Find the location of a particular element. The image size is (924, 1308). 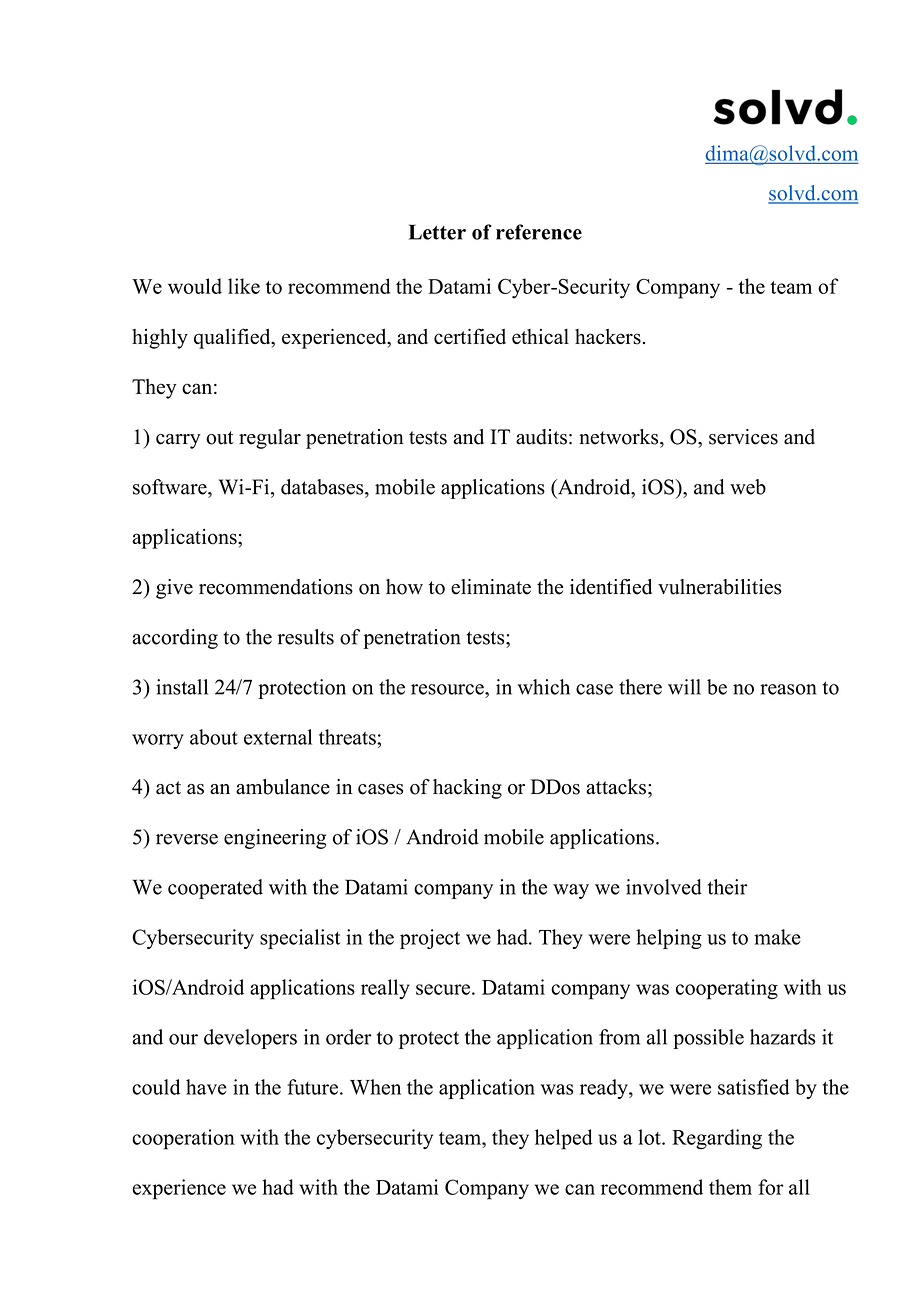

eliminate is located at coordinates (491, 587).
